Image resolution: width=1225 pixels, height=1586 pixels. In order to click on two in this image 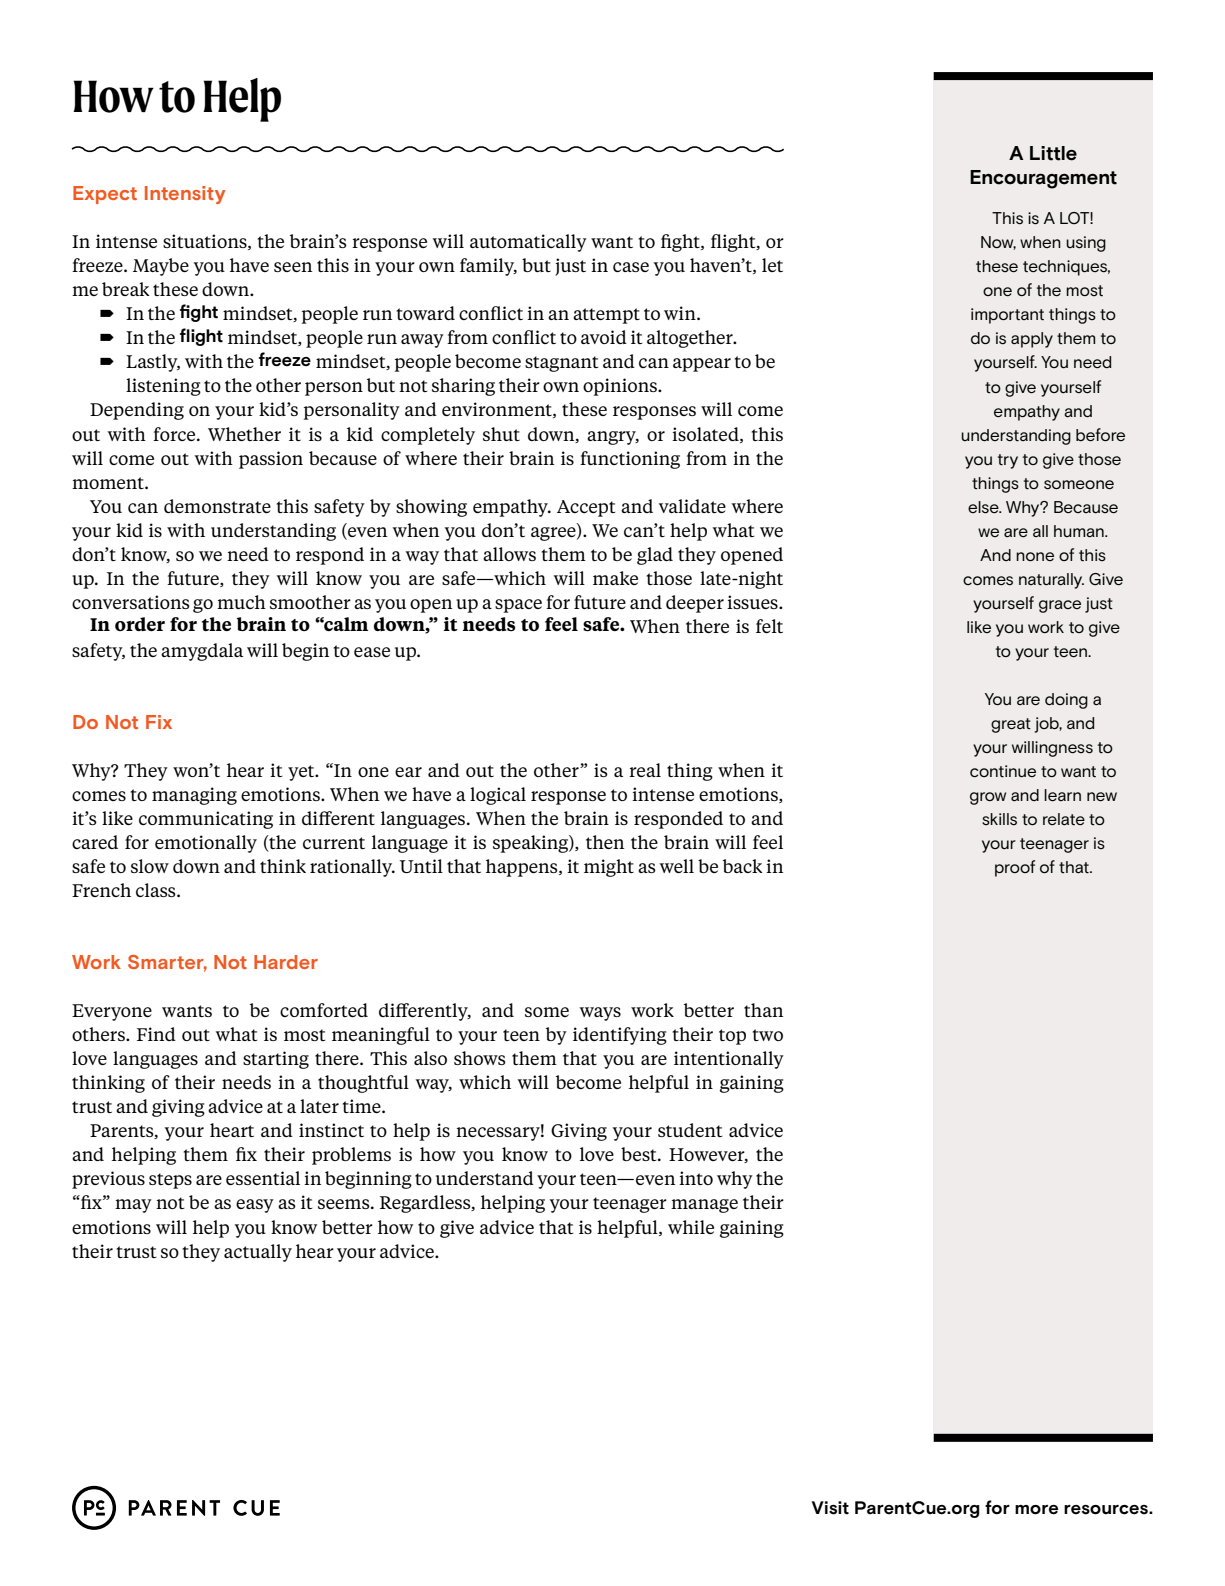, I will do `click(768, 1035)`.
